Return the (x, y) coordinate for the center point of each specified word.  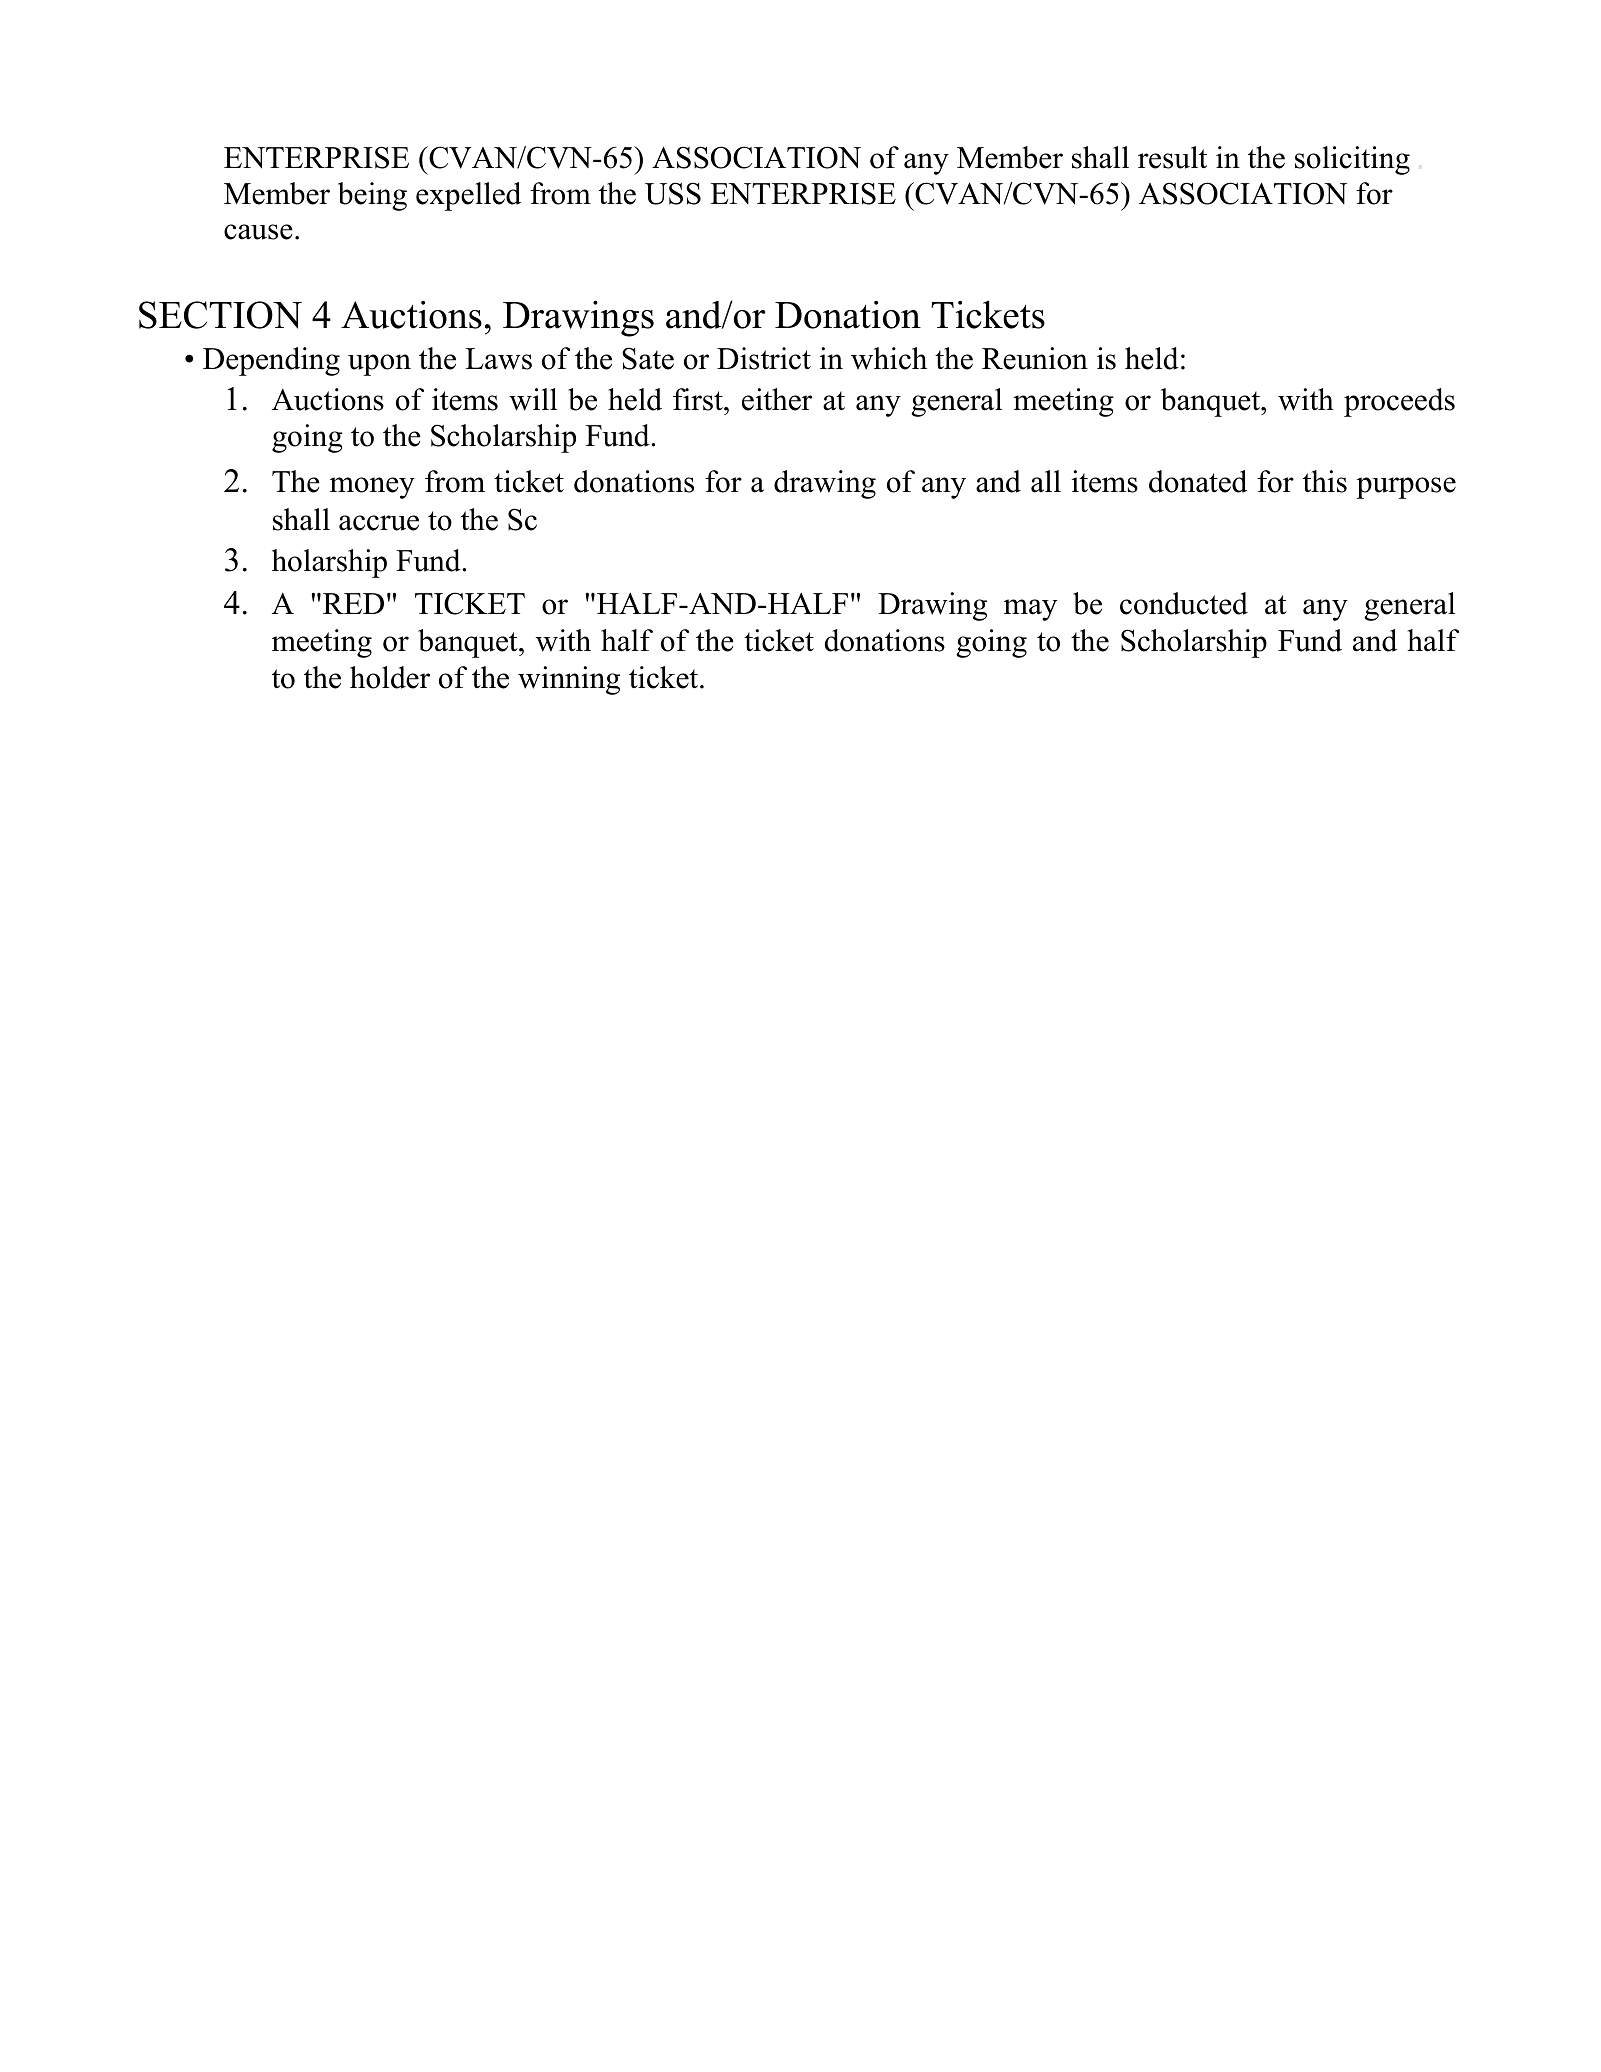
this (1325, 481)
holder (390, 677)
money (372, 488)
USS (673, 193)
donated (1198, 481)
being (372, 196)
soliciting (1352, 160)
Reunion (1035, 358)
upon (379, 365)
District (764, 358)
